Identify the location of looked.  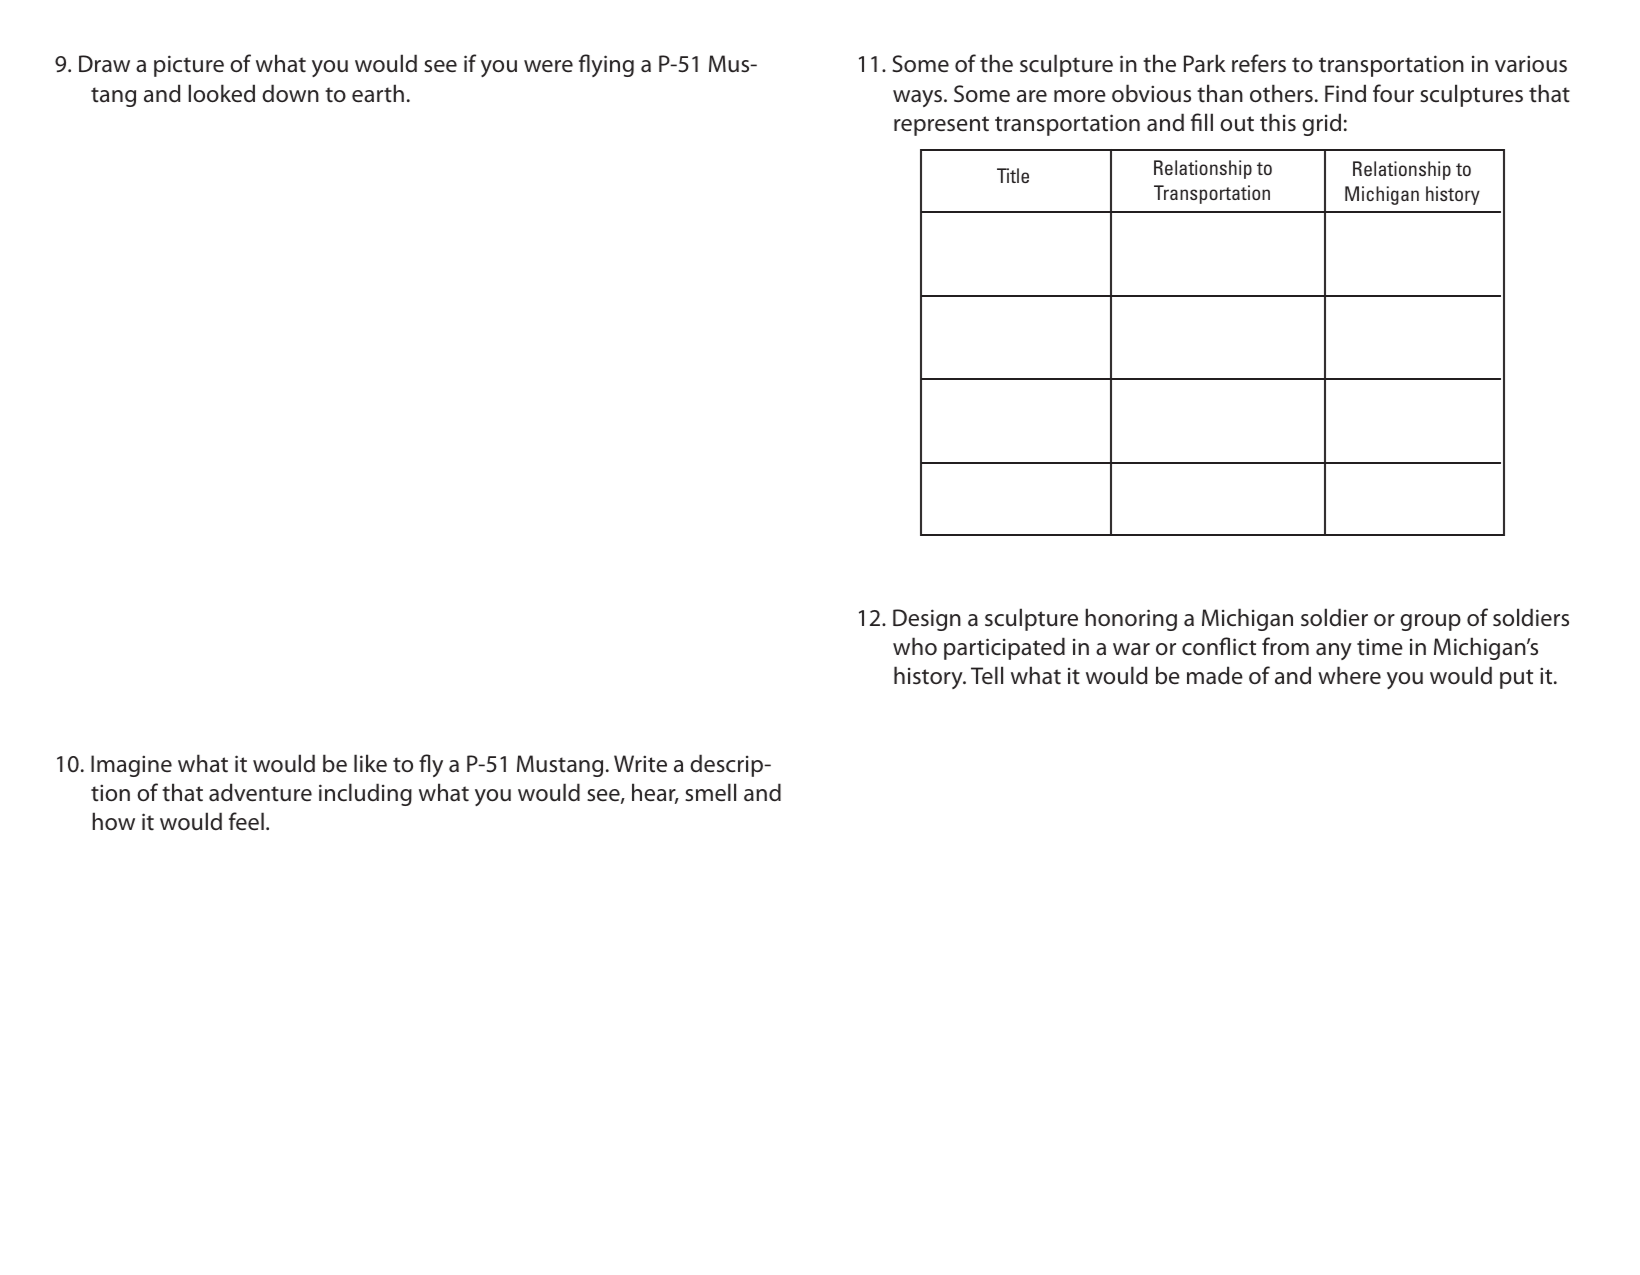
(221, 93).
